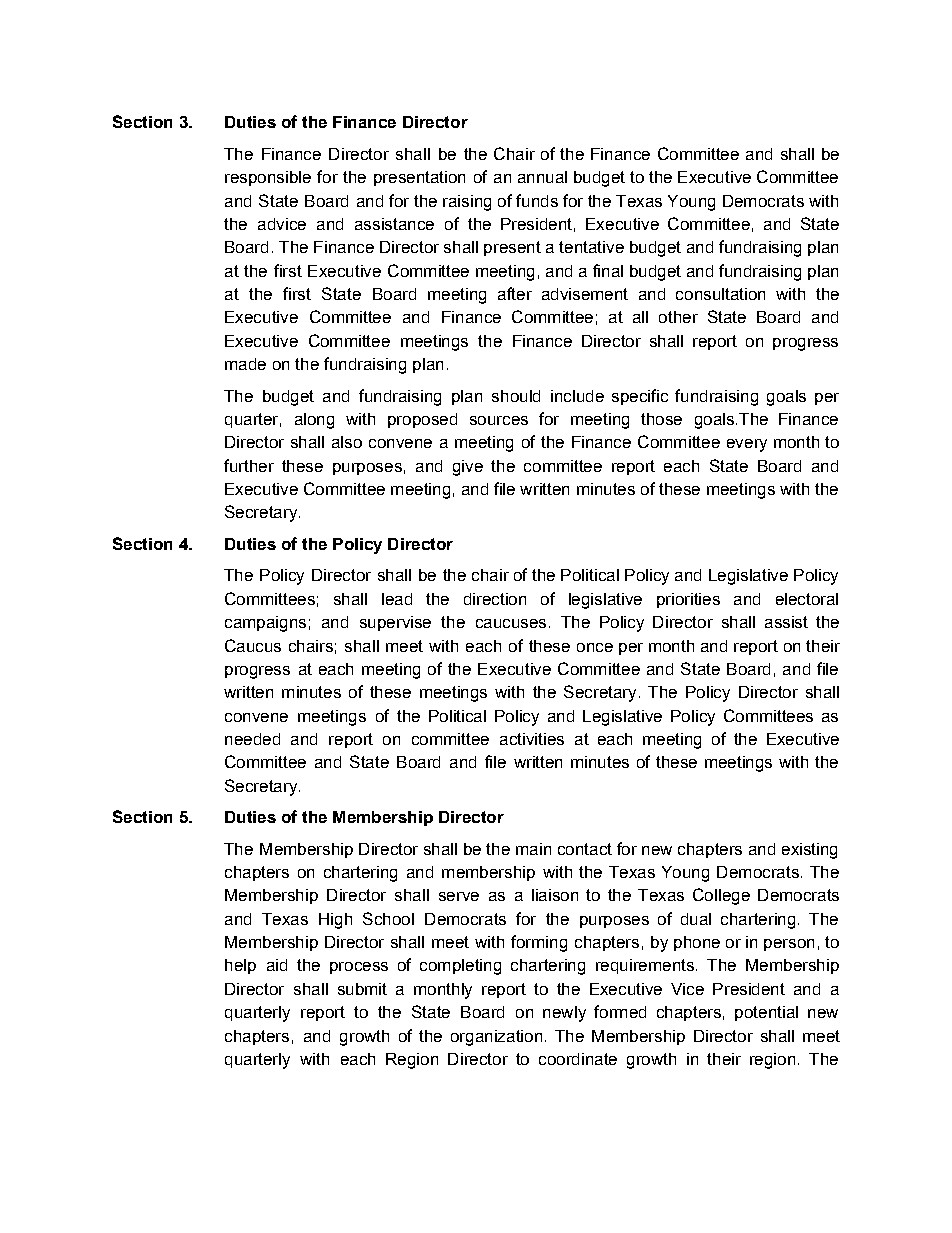 This screenshot has height=1233, width=952. What do you see at coordinates (537, 200) in the screenshot?
I see `funds` at bounding box center [537, 200].
